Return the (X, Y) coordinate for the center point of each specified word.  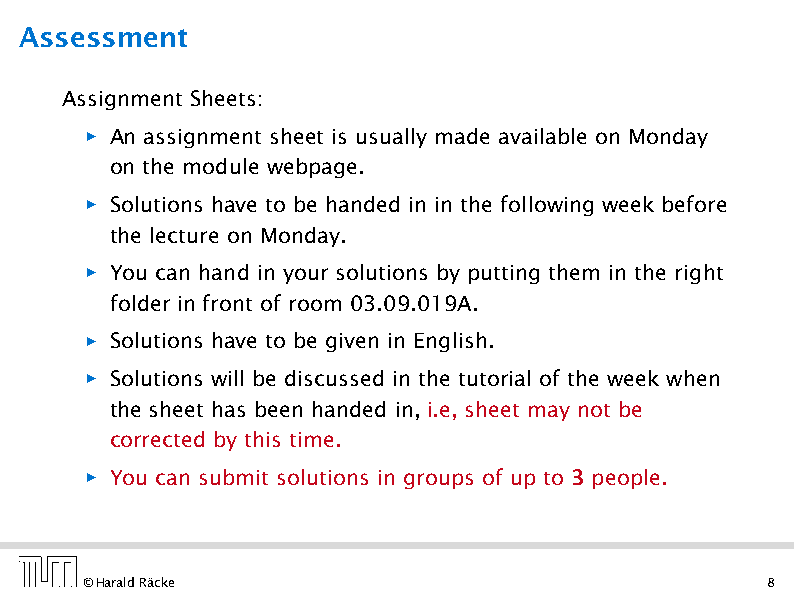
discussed (334, 378)
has (229, 409)
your (305, 276)
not (594, 410)
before (694, 203)
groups (438, 481)
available (542, 136)
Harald (115, 582)
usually (392, 138)
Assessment (103, 37)
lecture (184, 235)
